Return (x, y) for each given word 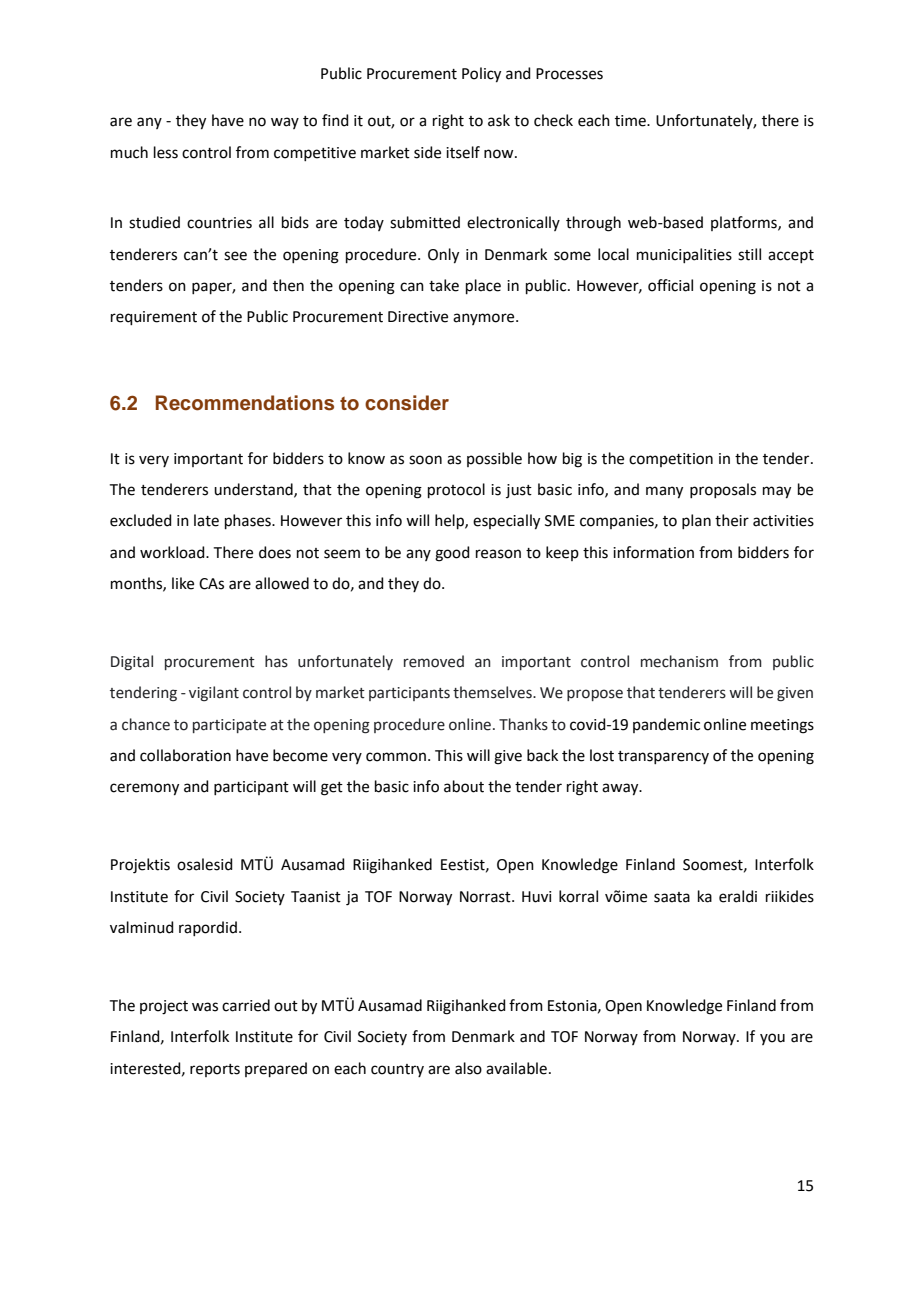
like (183, 583)
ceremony (144, 789)
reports (215, 1070)
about (464, 786)
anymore (485, 319)
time (631, 121)
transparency (663, 757)
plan (696, 521)
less (166, 152)
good (452, 554)
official (670, 285)
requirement (154, 318)
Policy (481, 75)
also (468, 1068)
